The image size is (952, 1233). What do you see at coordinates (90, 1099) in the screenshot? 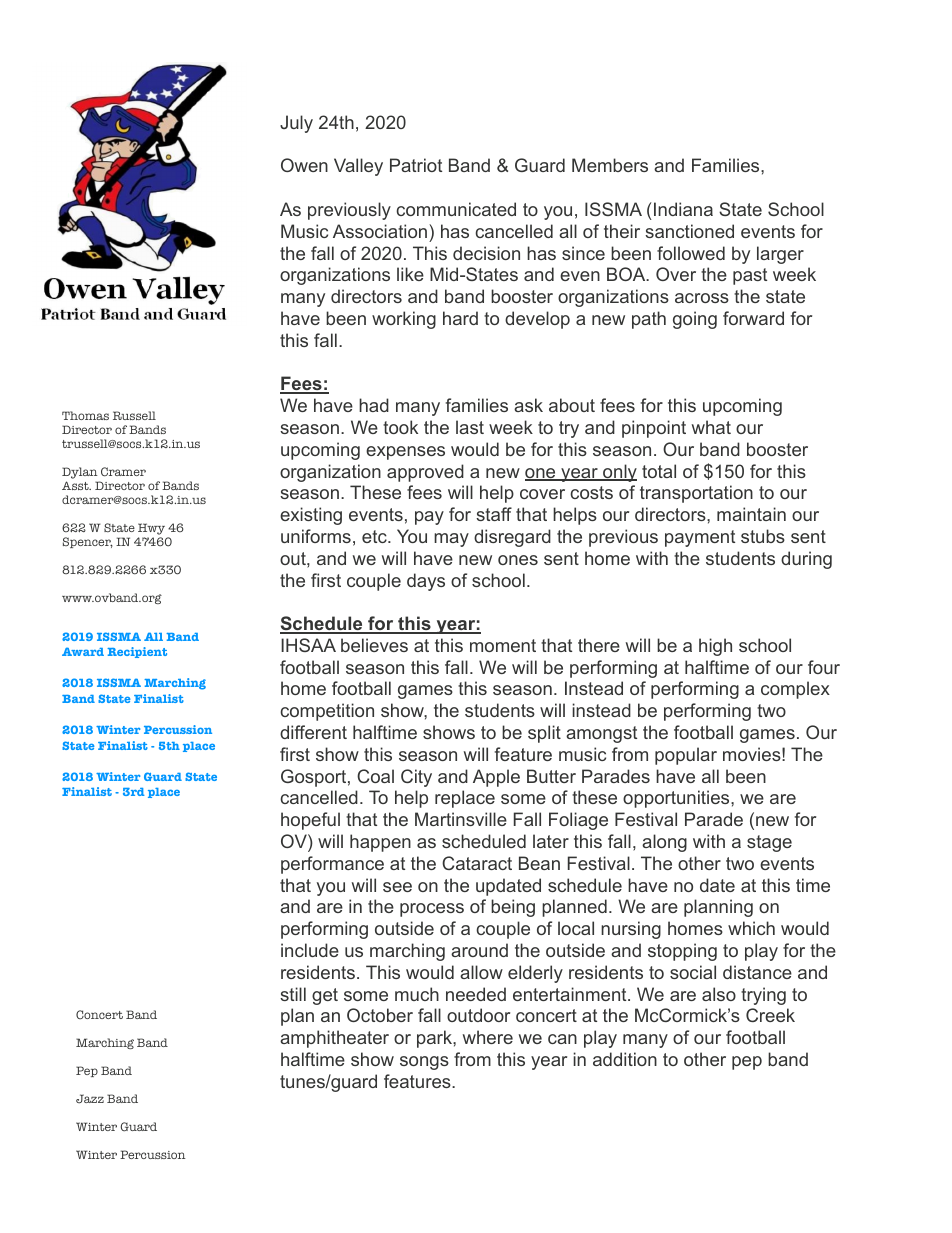
I see `Jazz` at bounding box center [90, 1099].
